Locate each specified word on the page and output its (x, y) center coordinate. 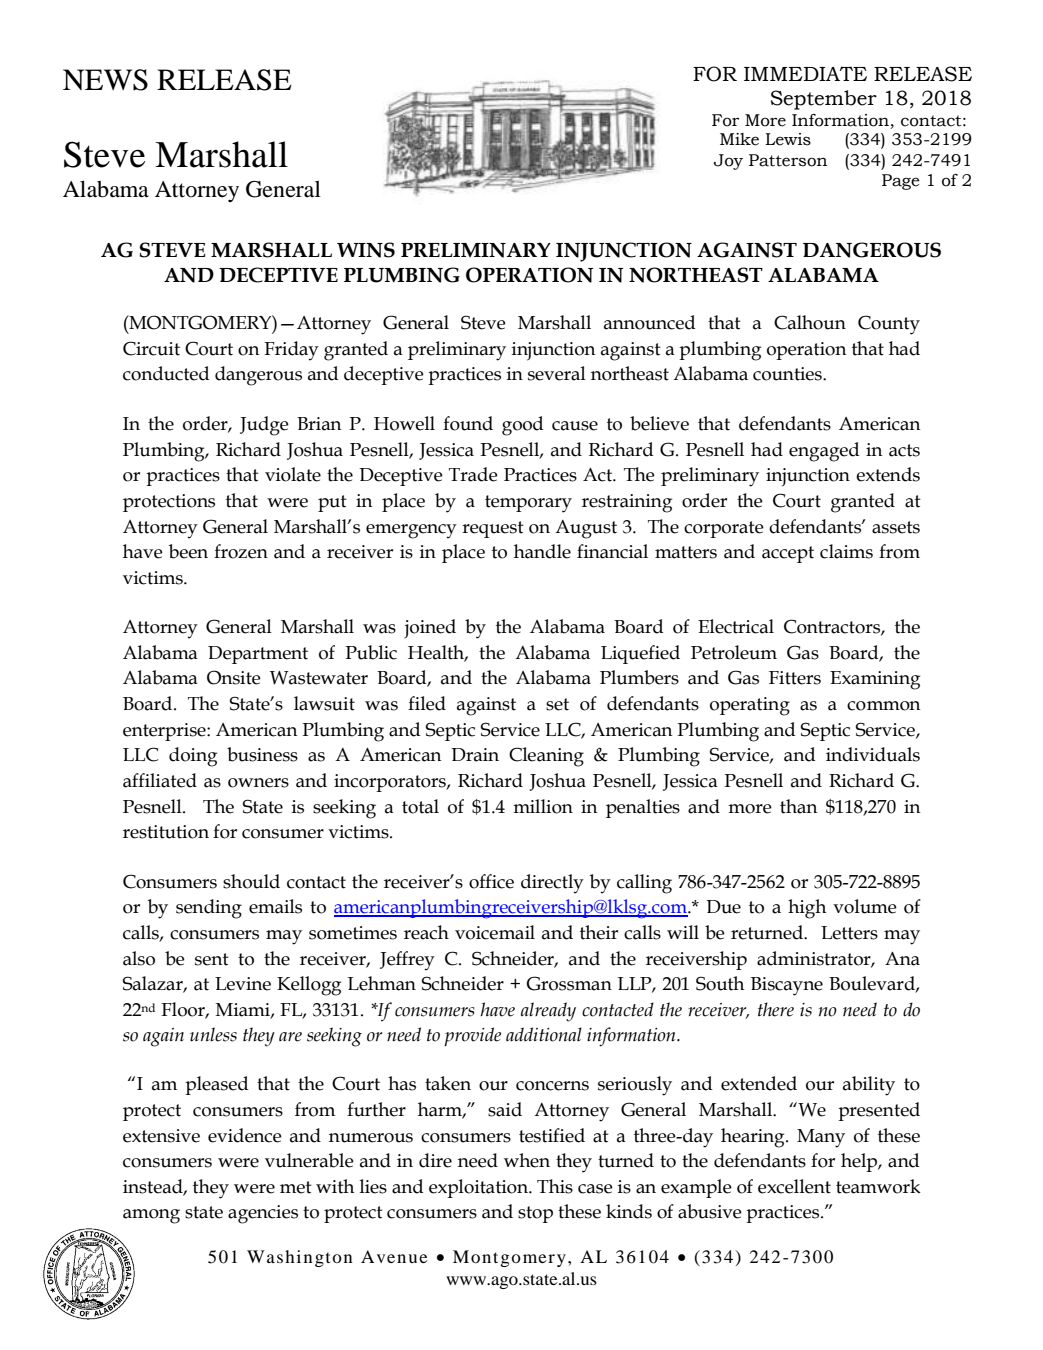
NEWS (105, 80)
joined (430, 629)
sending (209, 909)
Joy (728, 162)
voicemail (495, 932)
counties (788, 374)
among (151, 1216)
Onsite (234, 677)
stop (535, 1214)
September (824, 100)
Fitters (795, 678)
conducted (166, 373)
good (523, 426)
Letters (849, 933)
